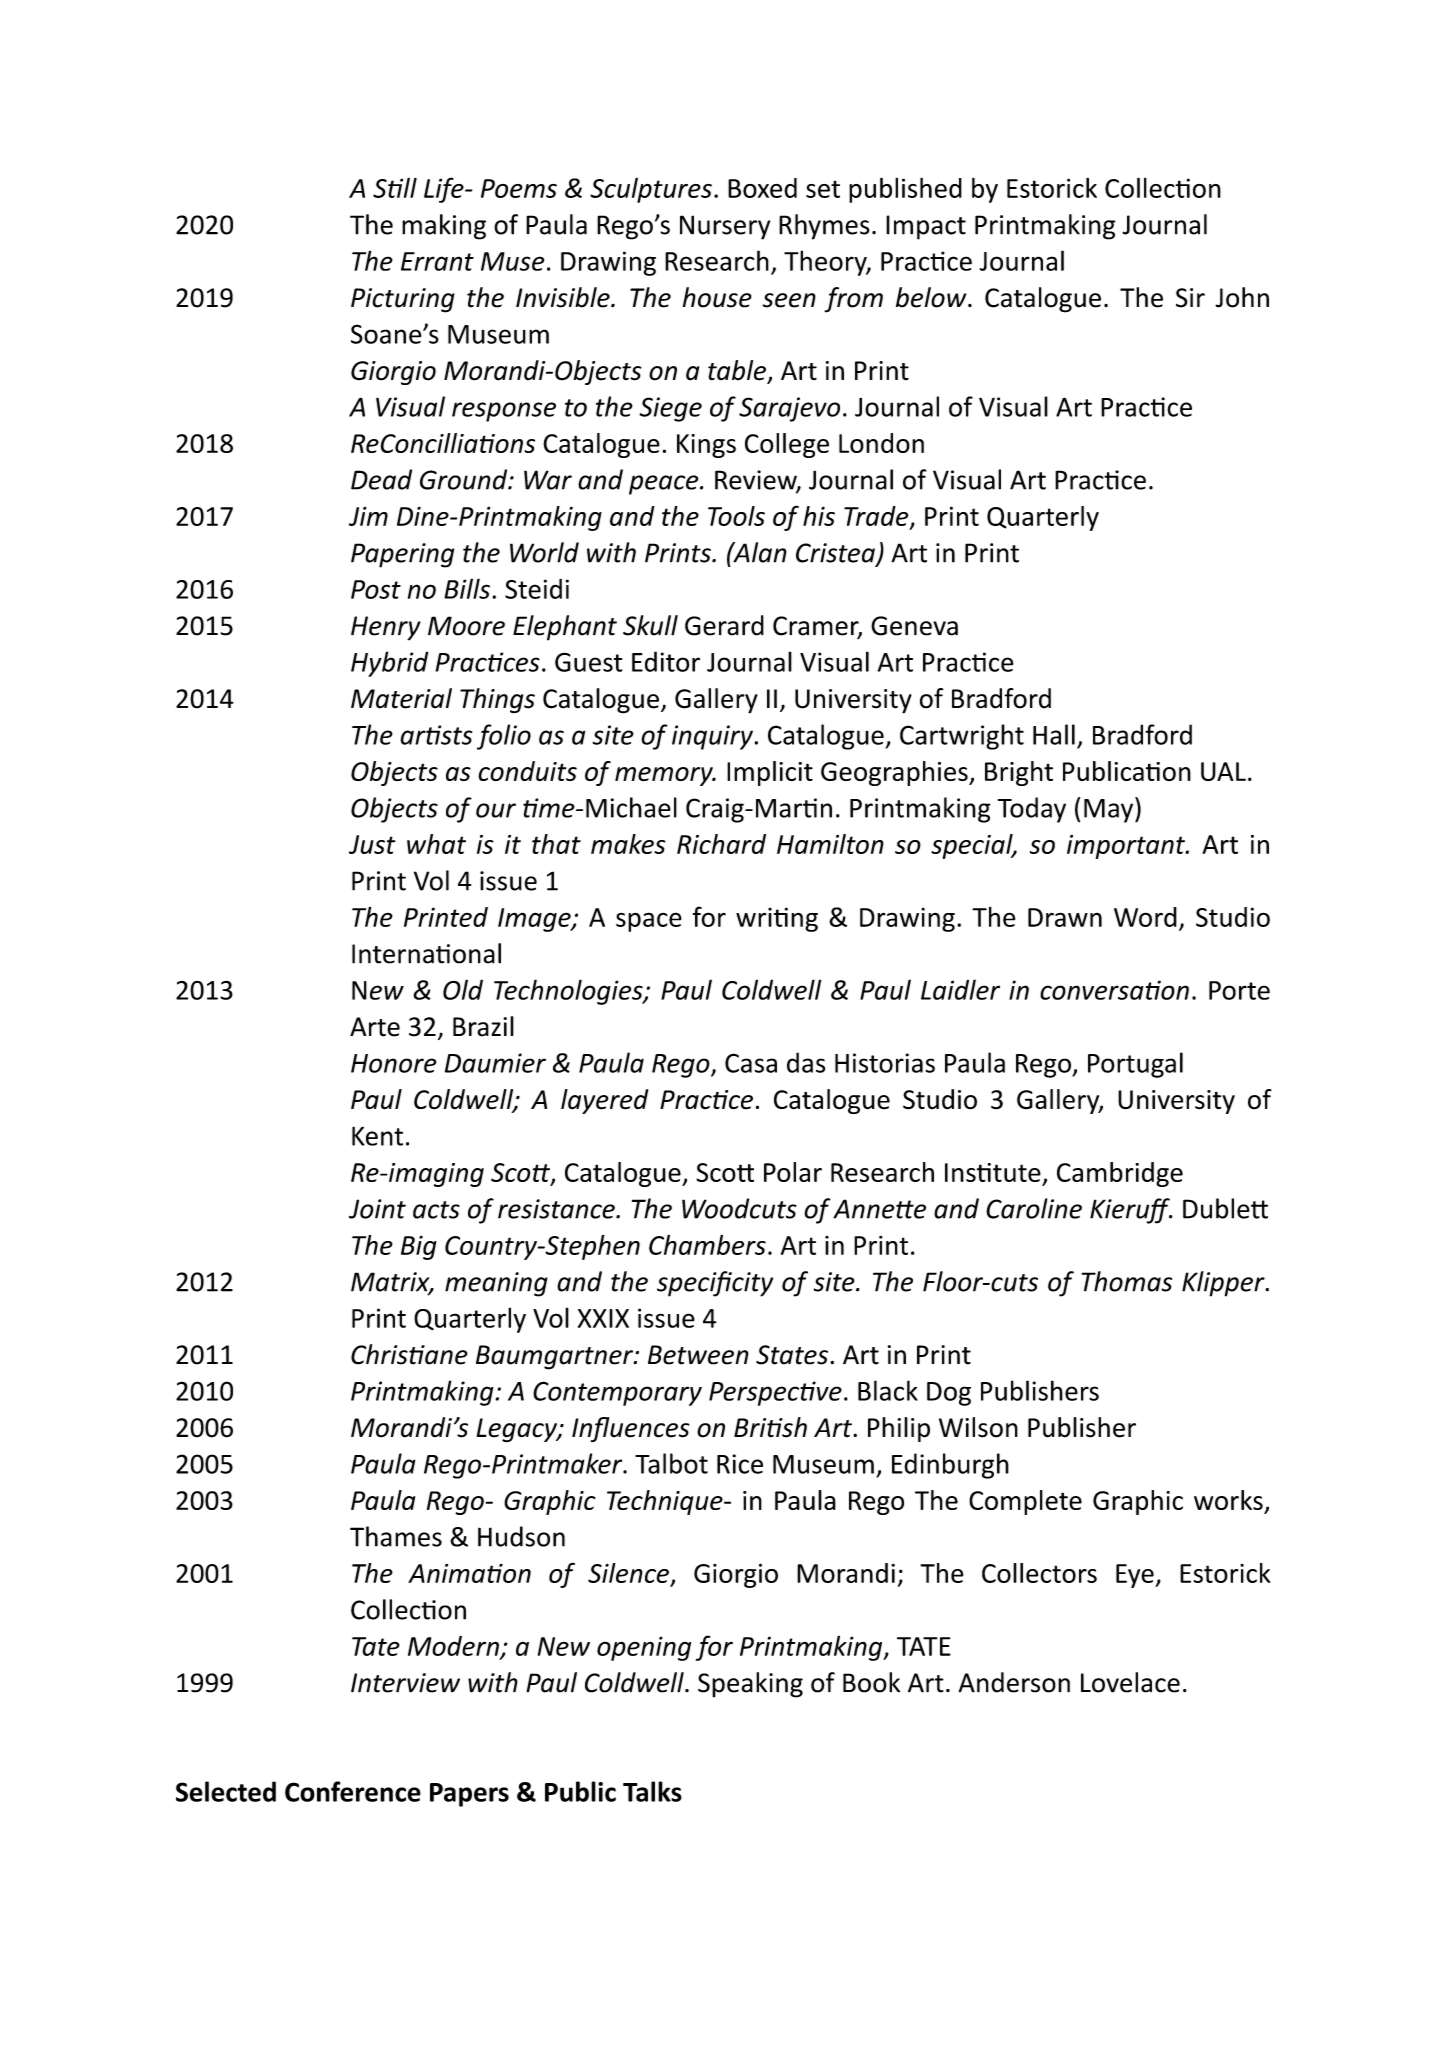  Describe the element at coordinates (724, 625) in the document. I see `Gerard` at that location.
